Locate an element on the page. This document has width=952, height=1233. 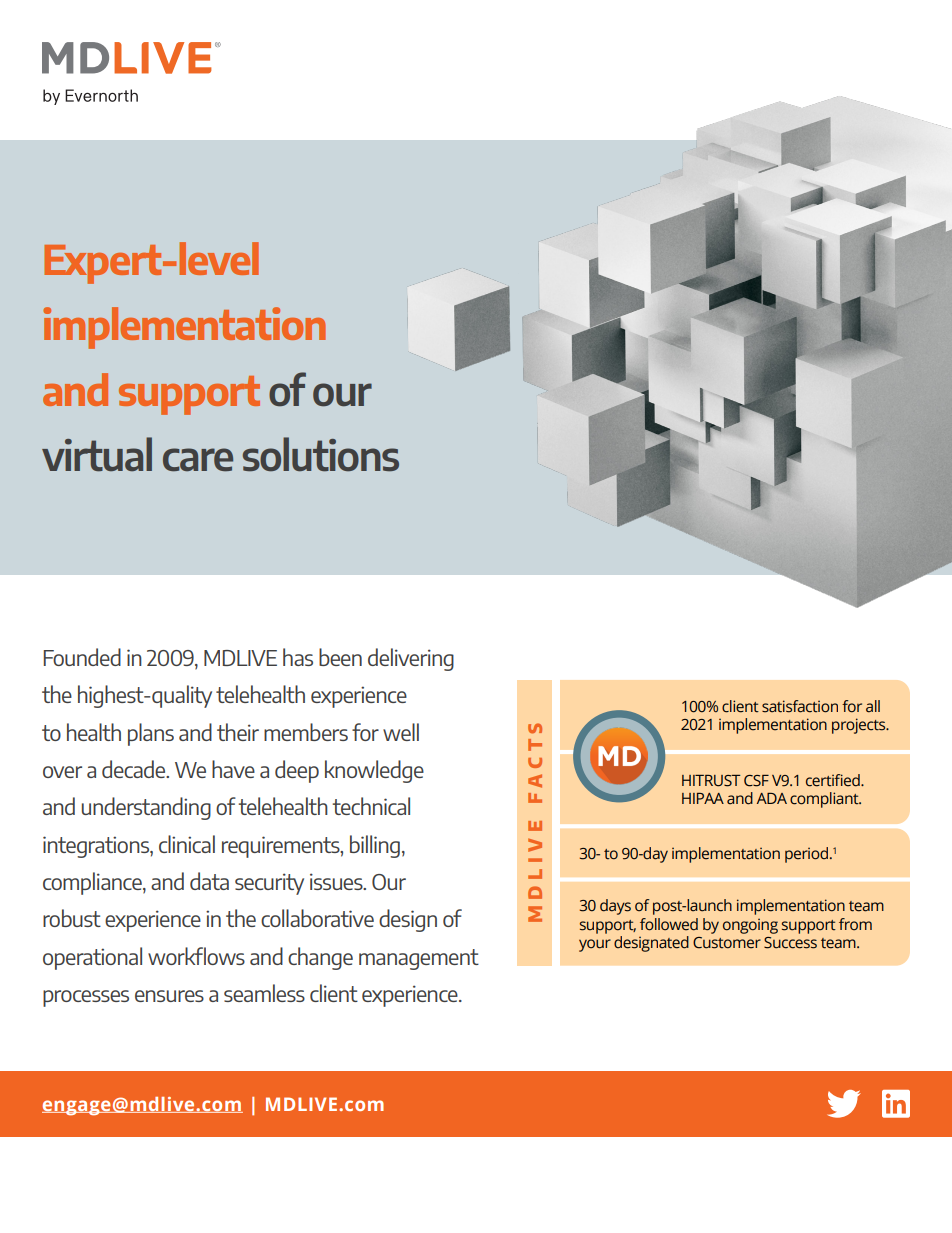
well is located at coordinates (401, 732).
